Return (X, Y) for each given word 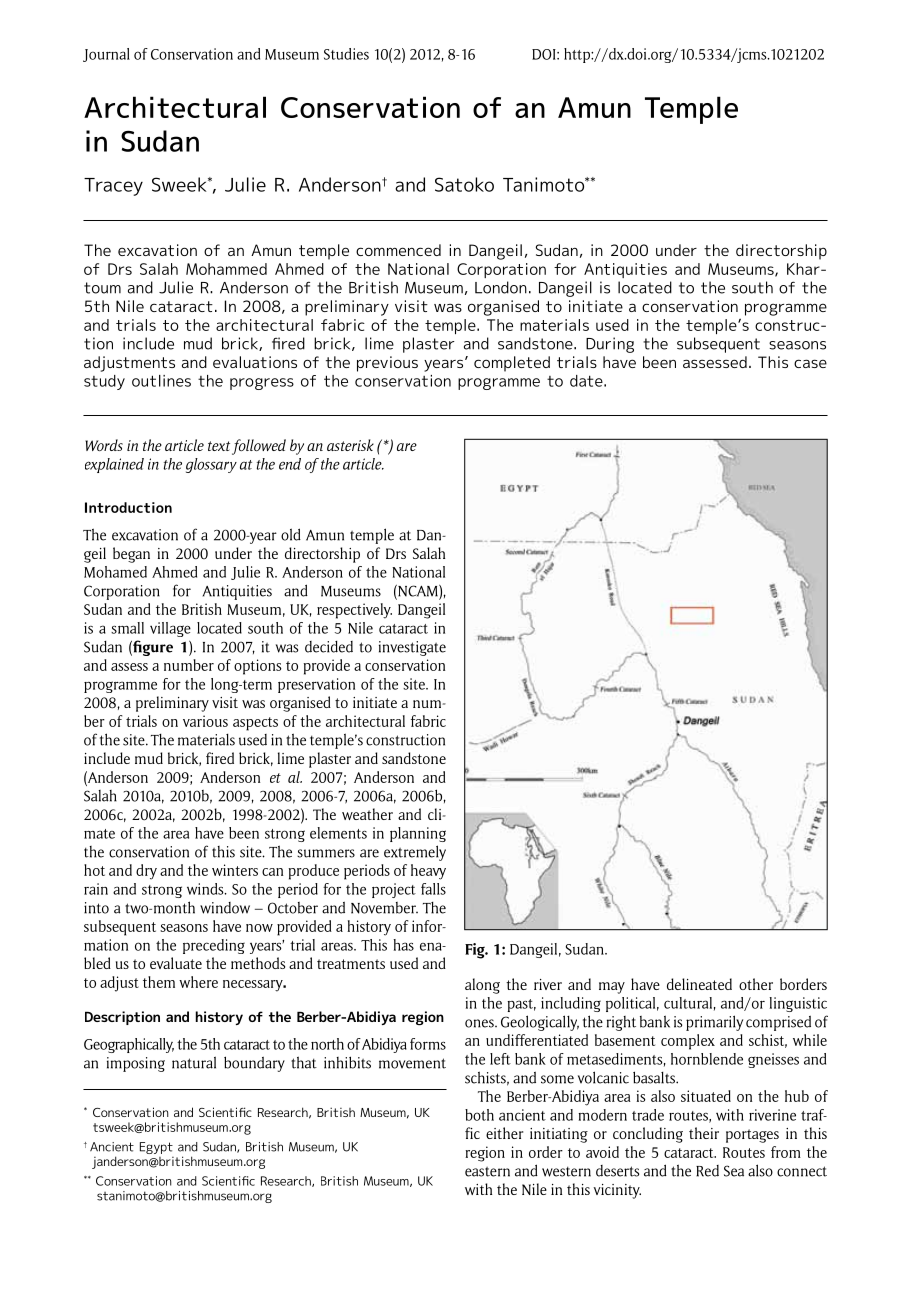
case (810, 363)
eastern (487, 1172)
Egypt (156, 1148)
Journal (106, 55)
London (501, 287)
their (704, 1133)
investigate (412, 648)
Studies (346, 54)
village (170, 629)
